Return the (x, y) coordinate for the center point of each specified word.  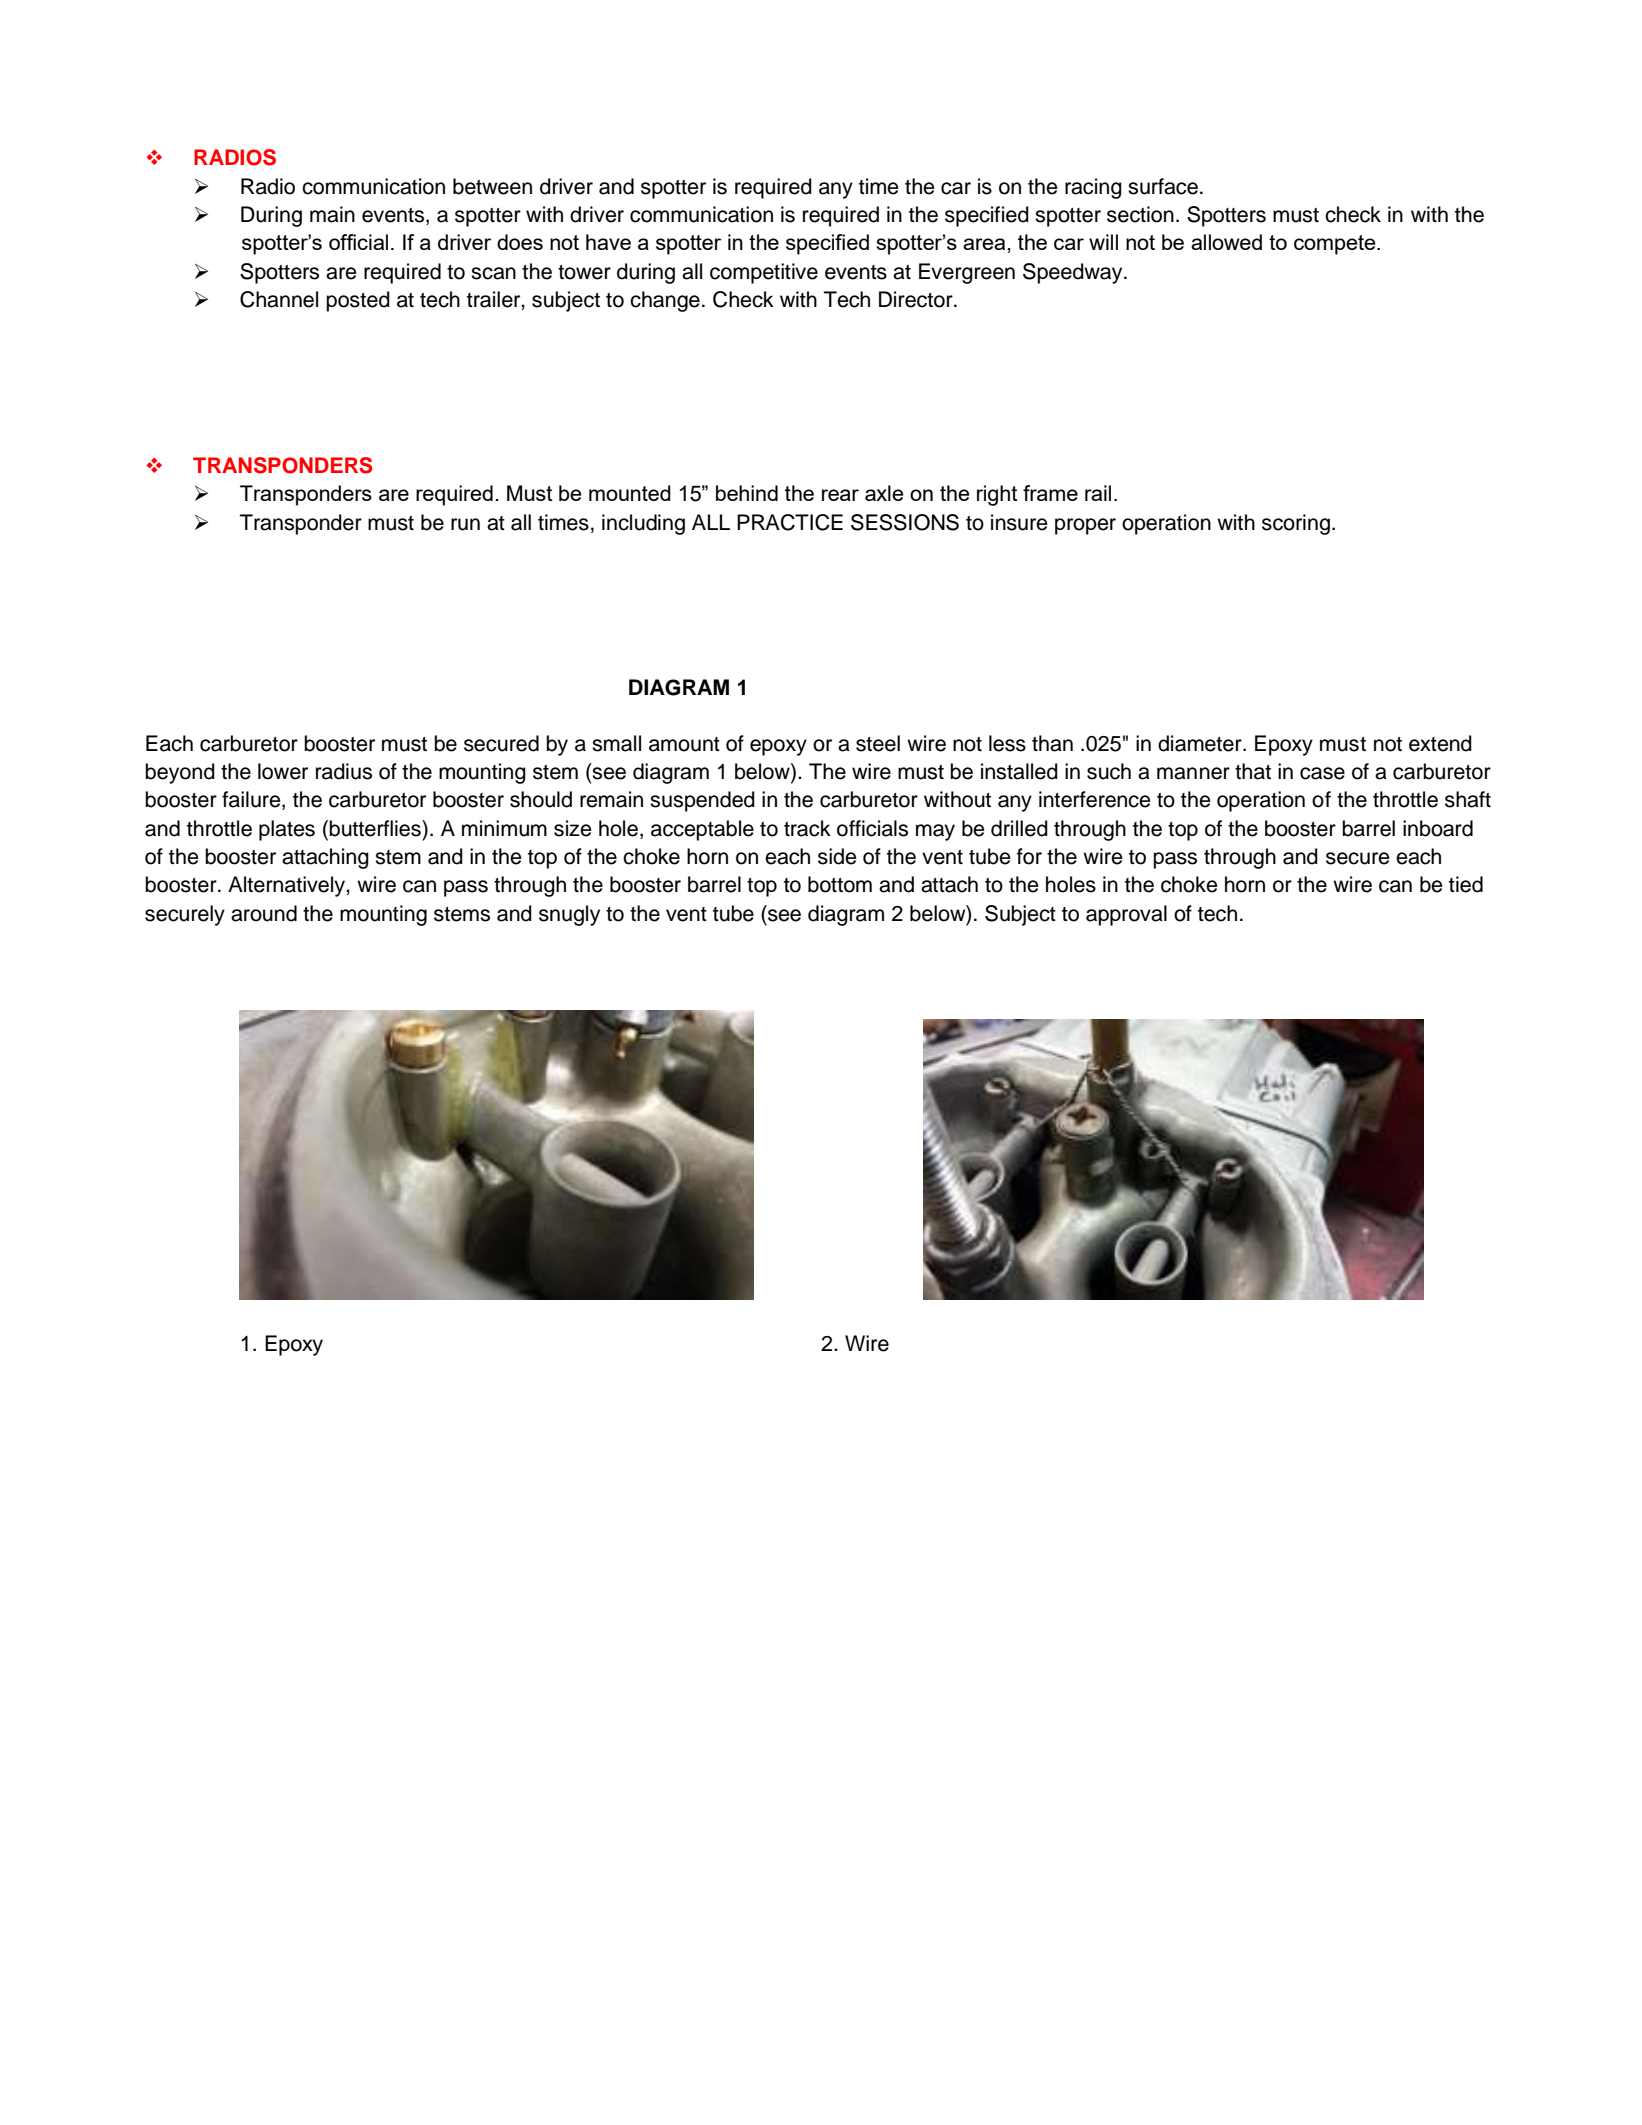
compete (1336, 245)
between (492, 186)
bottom (840, 884)
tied (1466, 884)
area (985, 244)
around (264, 913)
